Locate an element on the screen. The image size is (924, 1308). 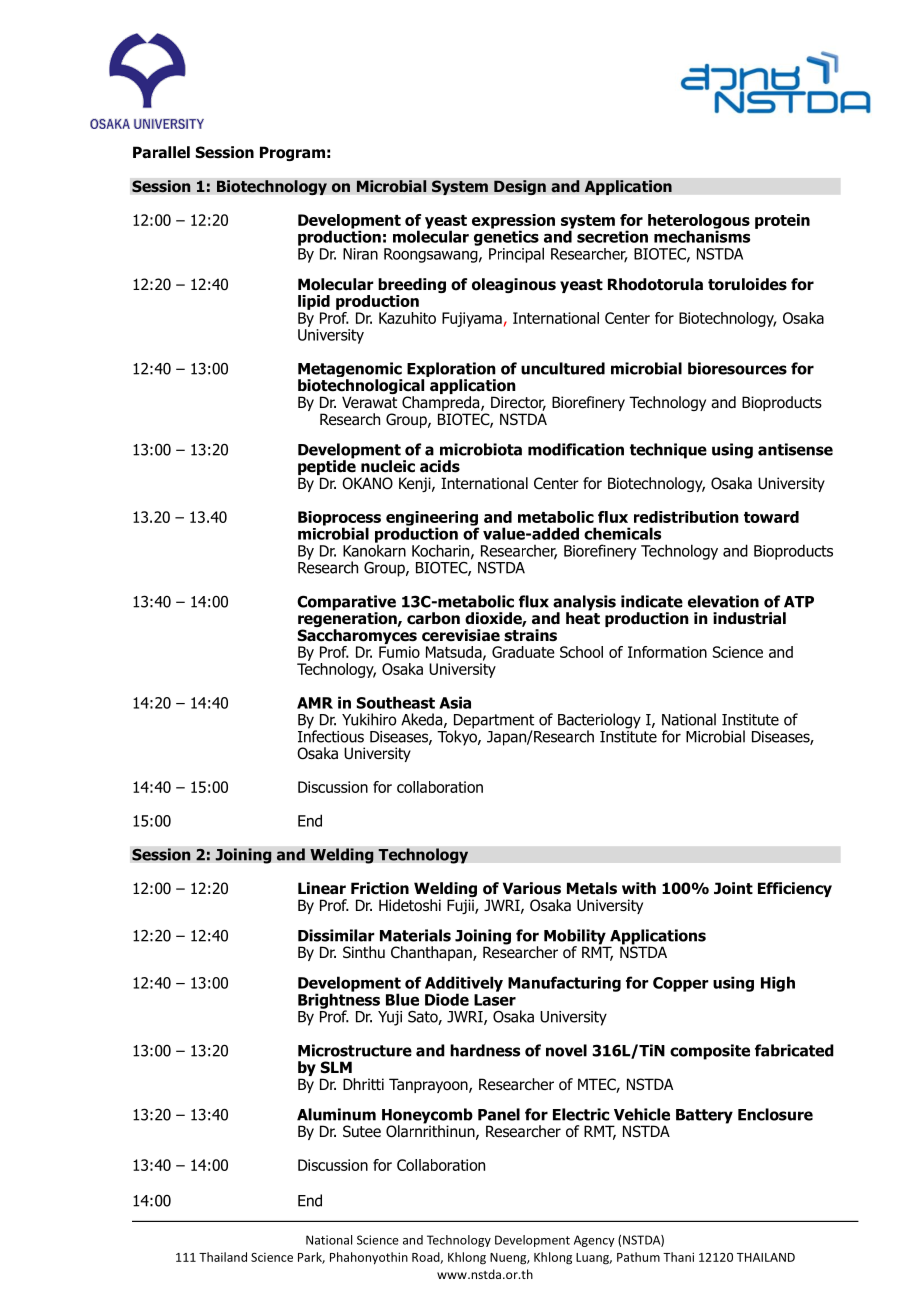
Agency is located at coordinates (594, 1241).
